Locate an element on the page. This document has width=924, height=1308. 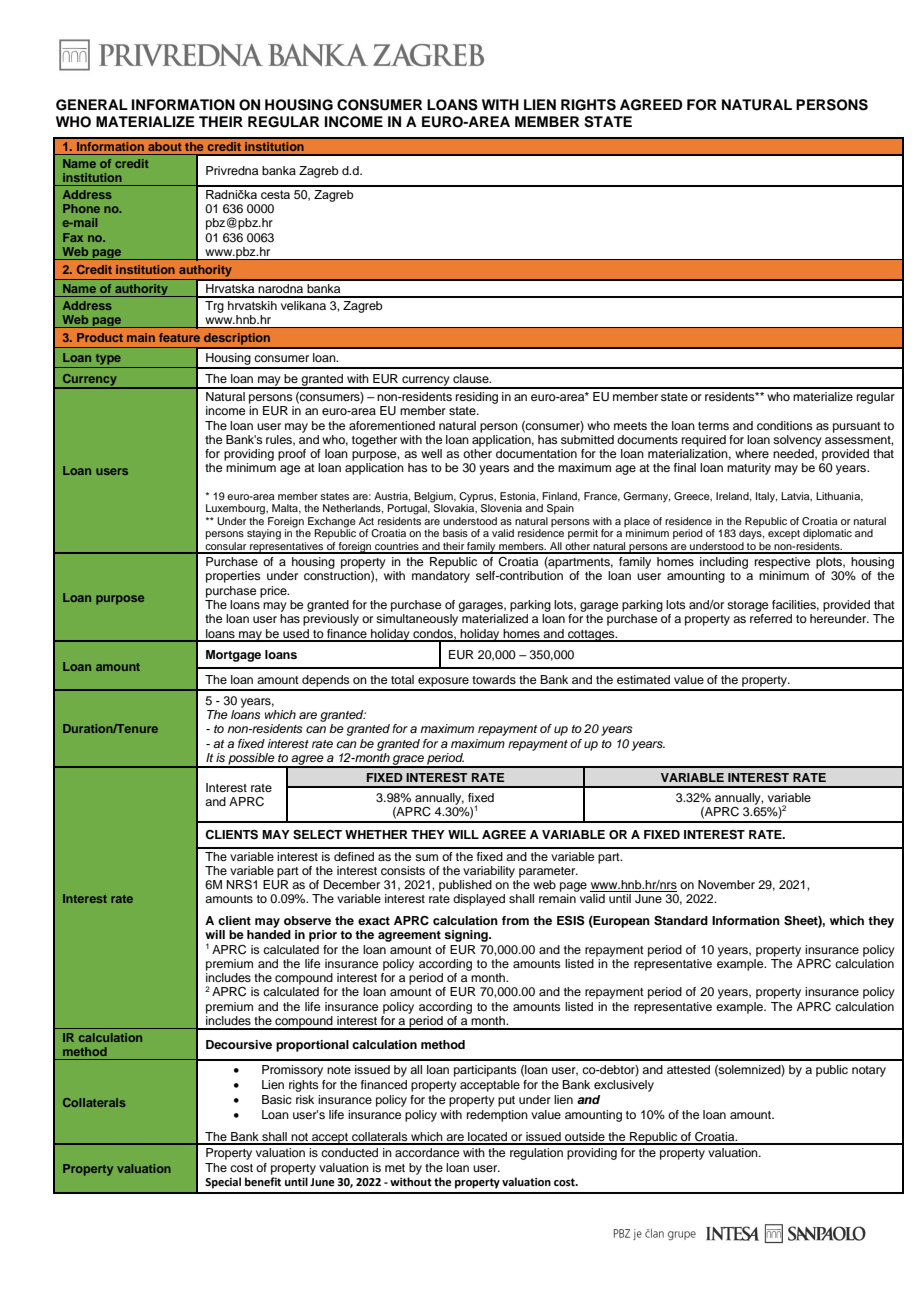
accordance is located at coordinates (427, 1152).
